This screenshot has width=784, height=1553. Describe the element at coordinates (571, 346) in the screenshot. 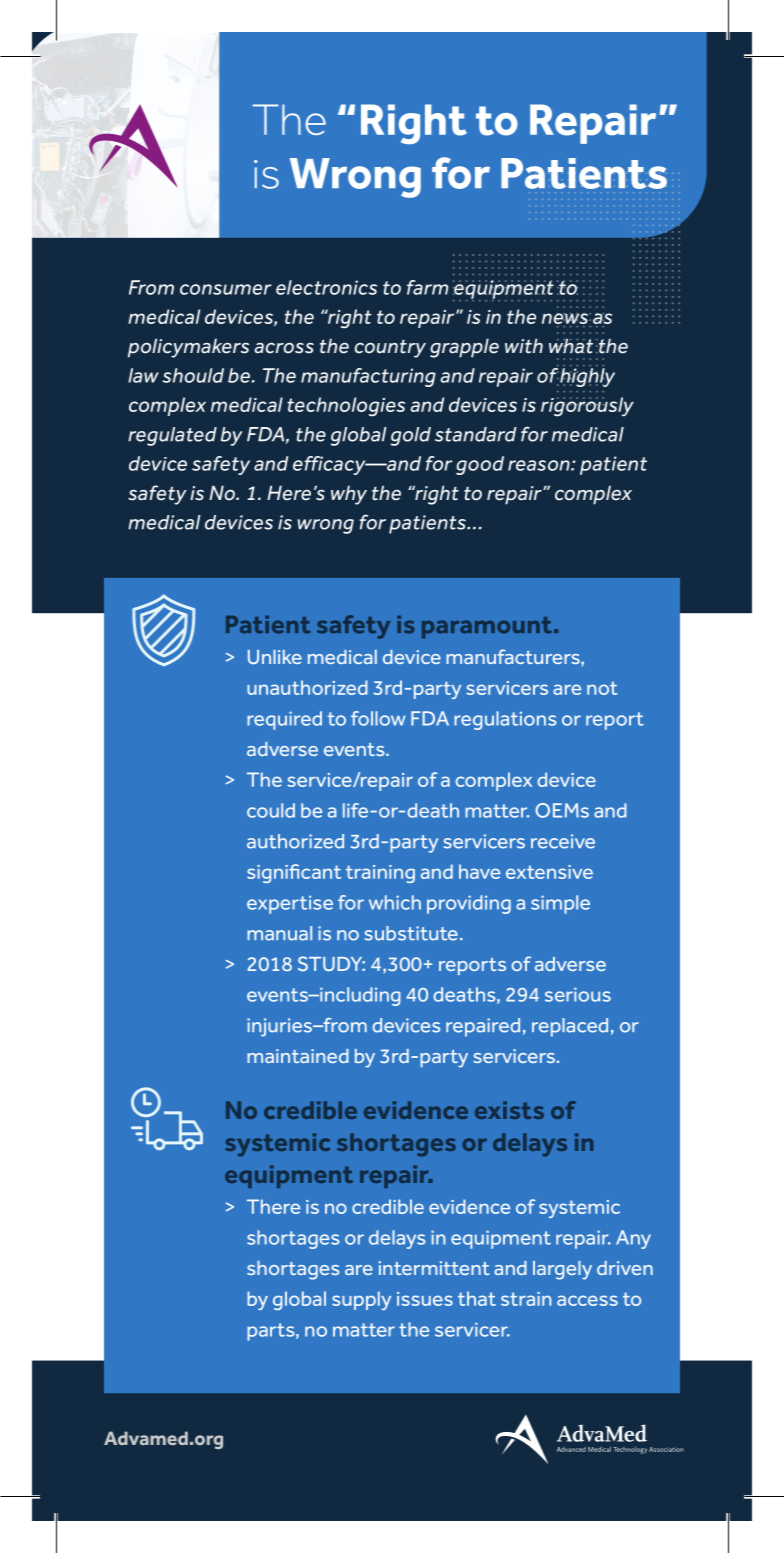

I see `what` at that location.
